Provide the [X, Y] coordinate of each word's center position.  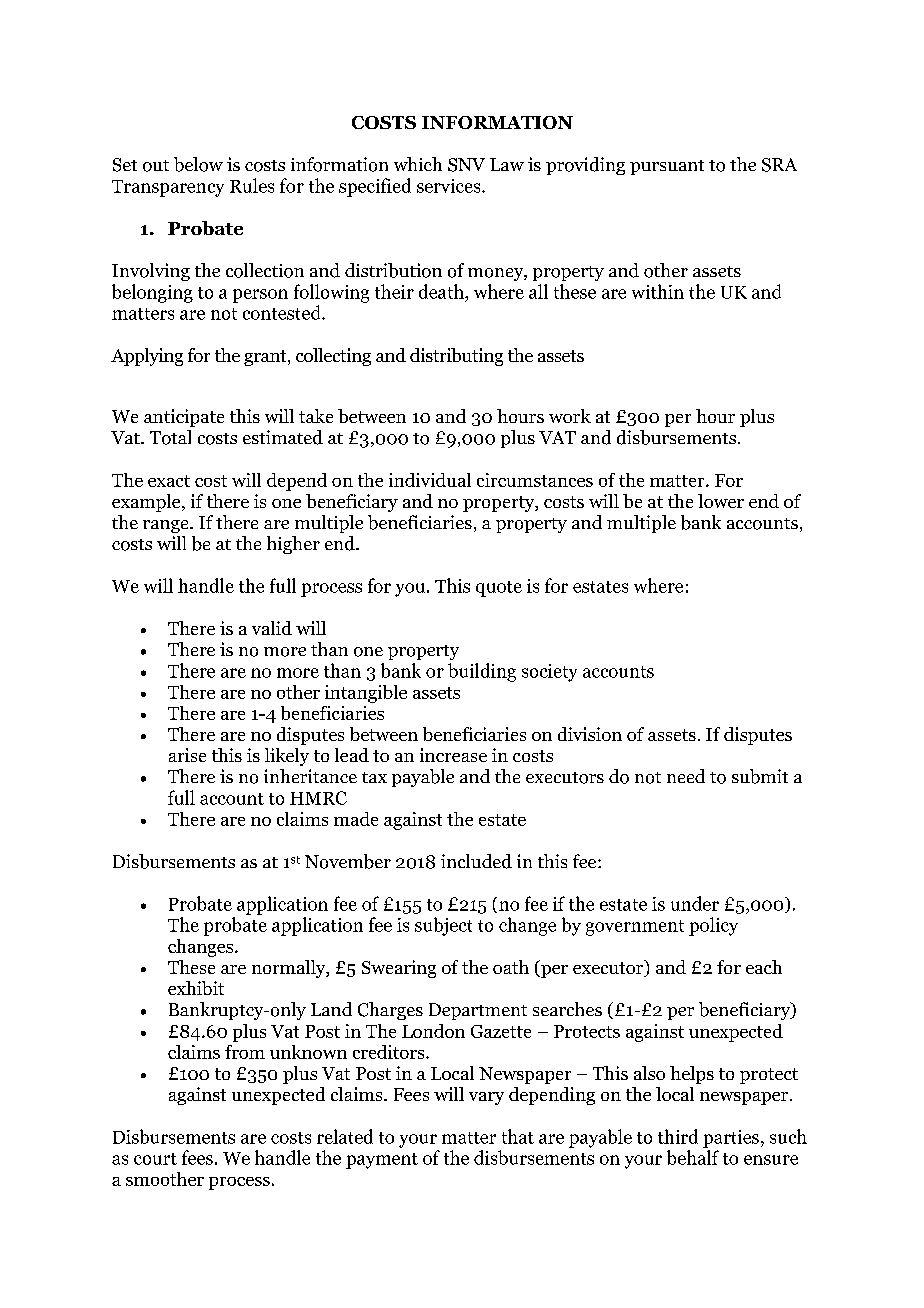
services [450, 186]
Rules [252, 185]
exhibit [196, 988]
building [482, 672]
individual [430, 480]
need [686, 776]
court [155, 1159]
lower [721, 501]
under [695, 903]
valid [272, 628]
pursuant [667, 167]
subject [443, 926]
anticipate [184, 418]
